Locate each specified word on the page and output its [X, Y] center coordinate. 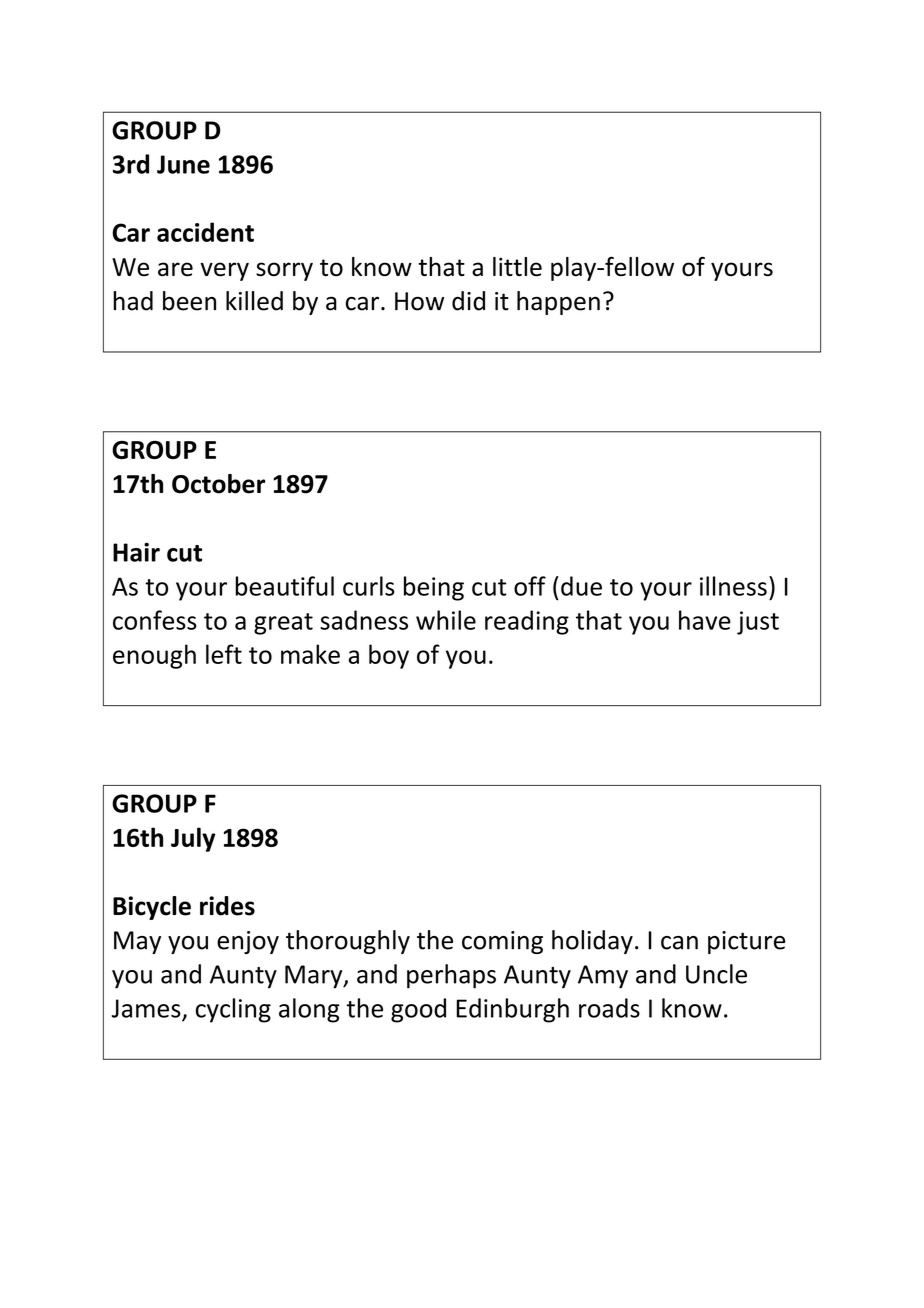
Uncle [716, 974]
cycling [233, 1010]
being [434, 588]
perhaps [451, 976]
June [183, 164]
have [705, 620]
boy [389, 656]
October [218, 484]
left [224, 654]
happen [558, 303]
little [517, 267]
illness [733, 586]
